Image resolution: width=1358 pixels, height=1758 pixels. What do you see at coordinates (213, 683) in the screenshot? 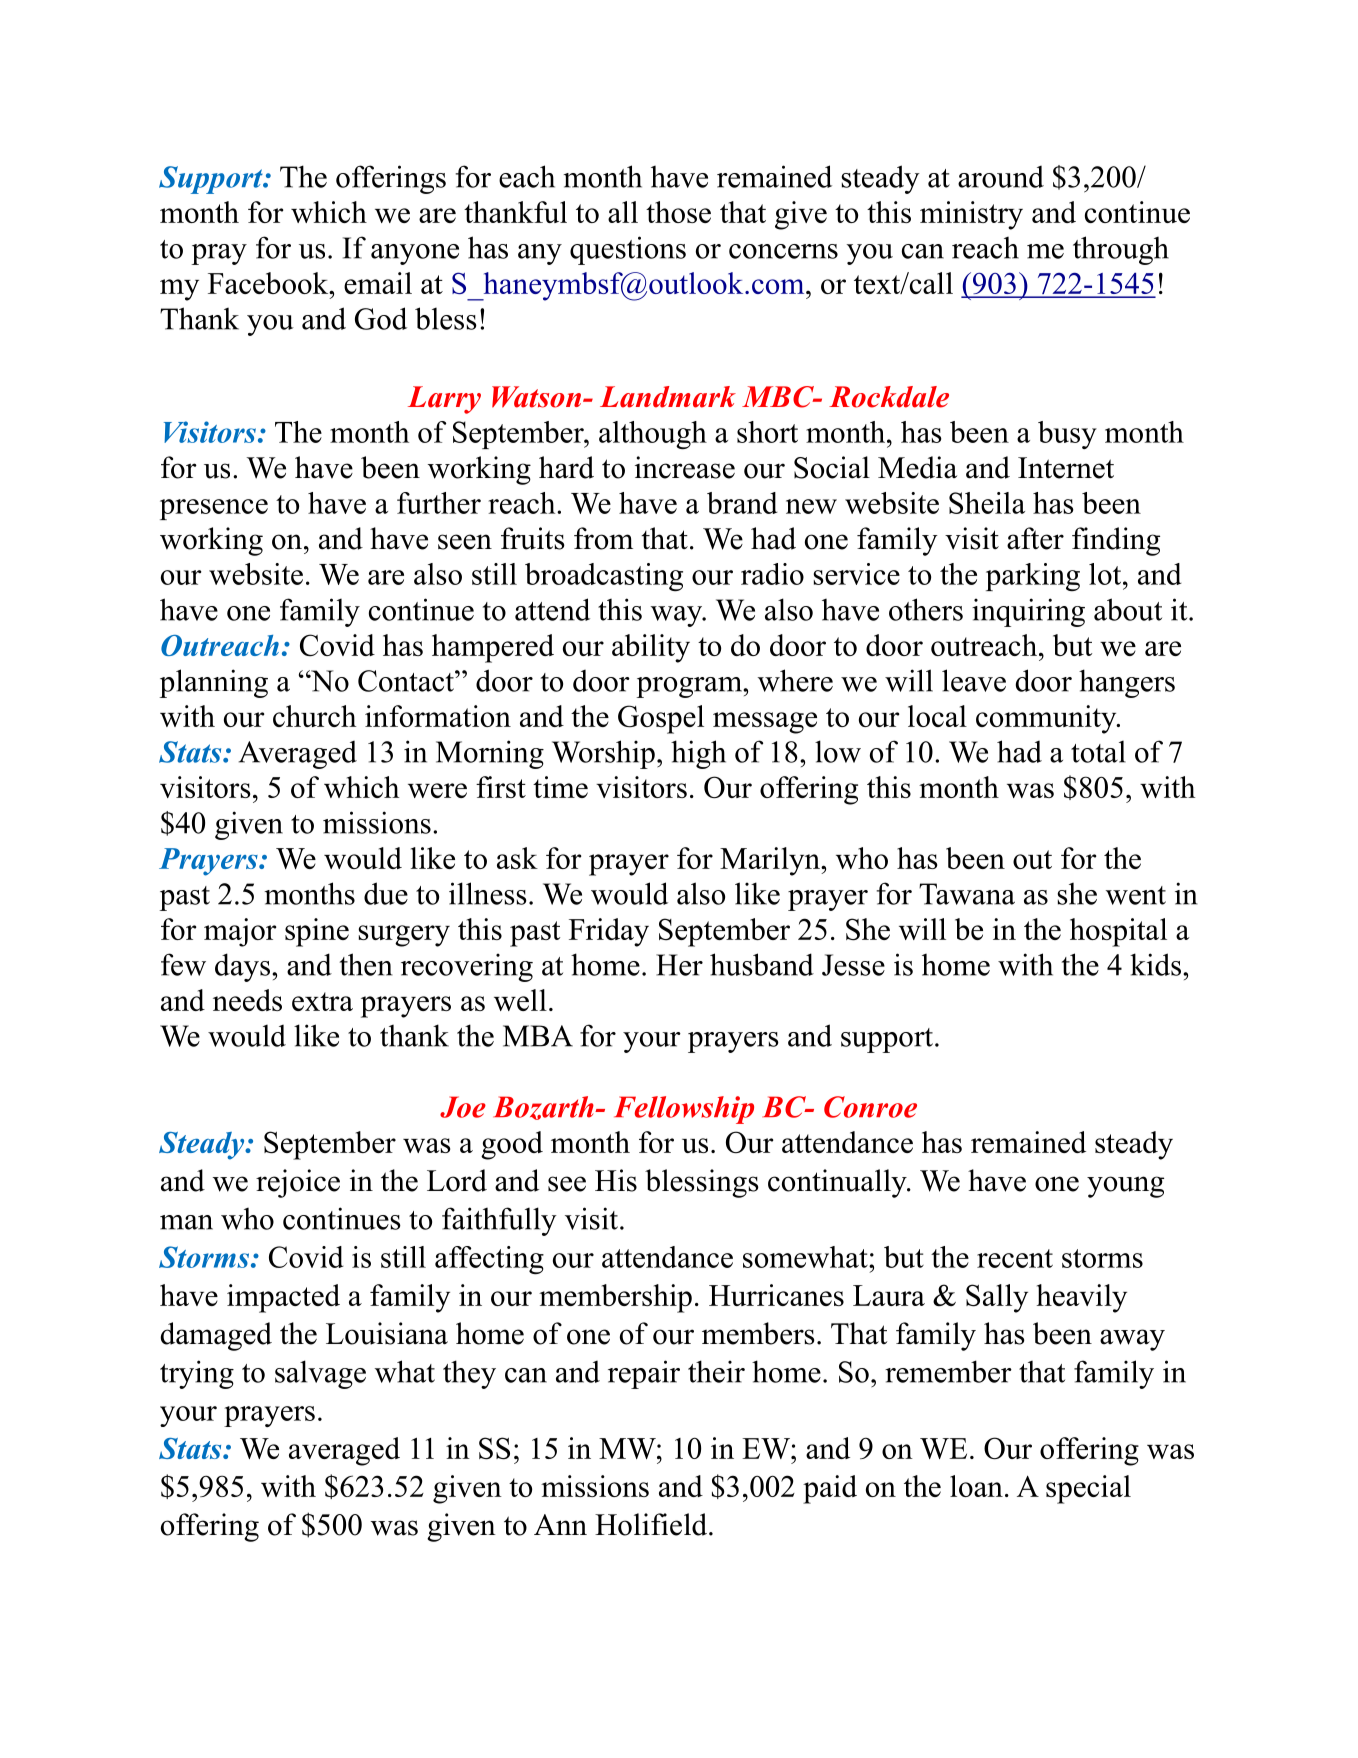
I see `planning` at bounding box center [213, 683].
